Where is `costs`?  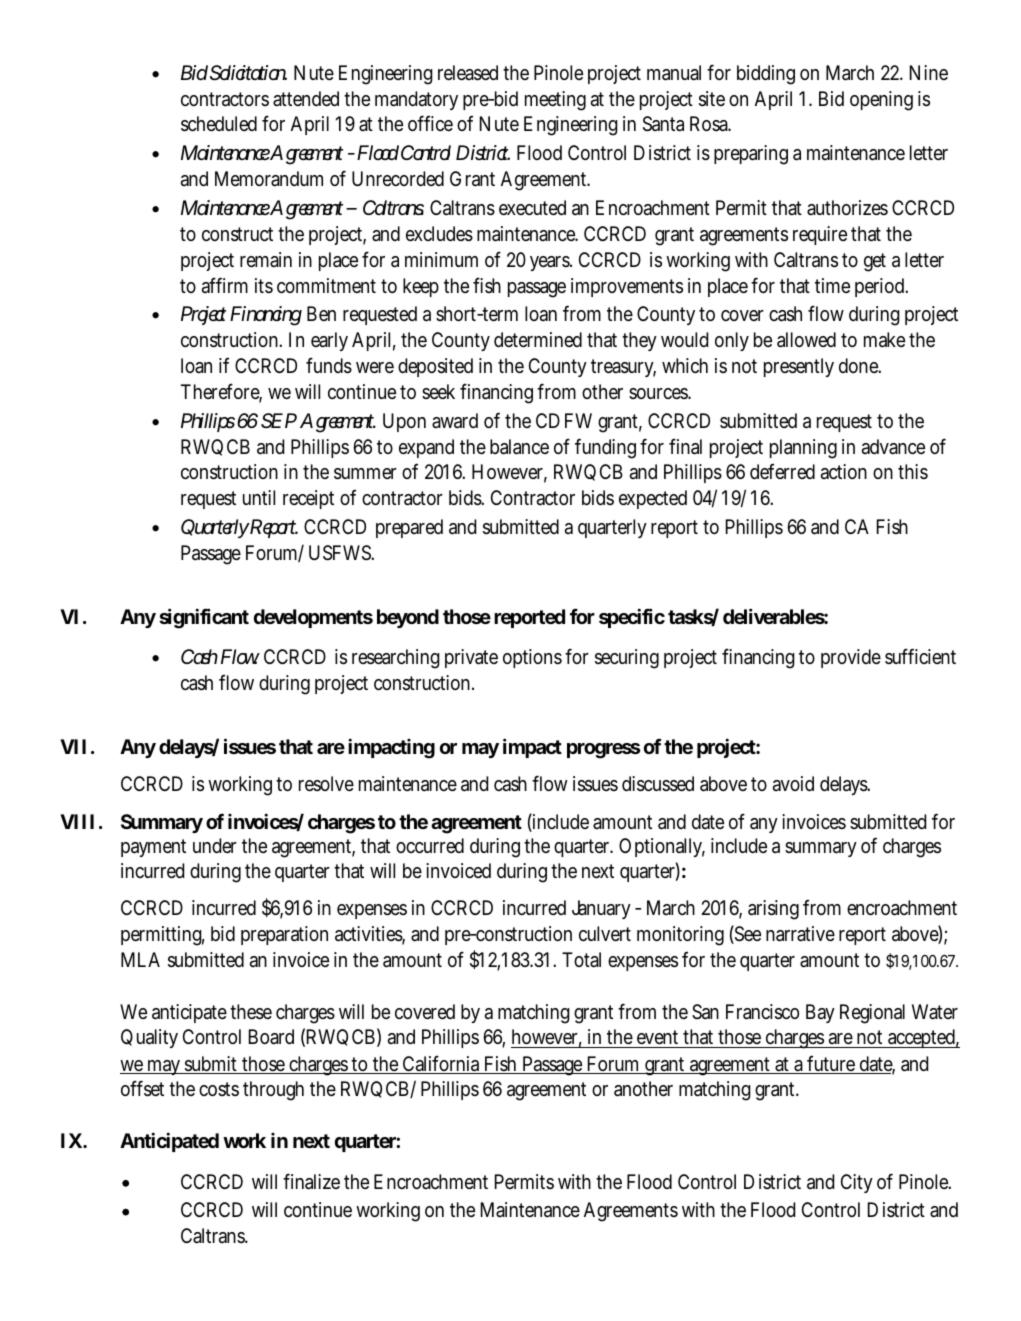
costs is located at coordinates (219, 1089).
